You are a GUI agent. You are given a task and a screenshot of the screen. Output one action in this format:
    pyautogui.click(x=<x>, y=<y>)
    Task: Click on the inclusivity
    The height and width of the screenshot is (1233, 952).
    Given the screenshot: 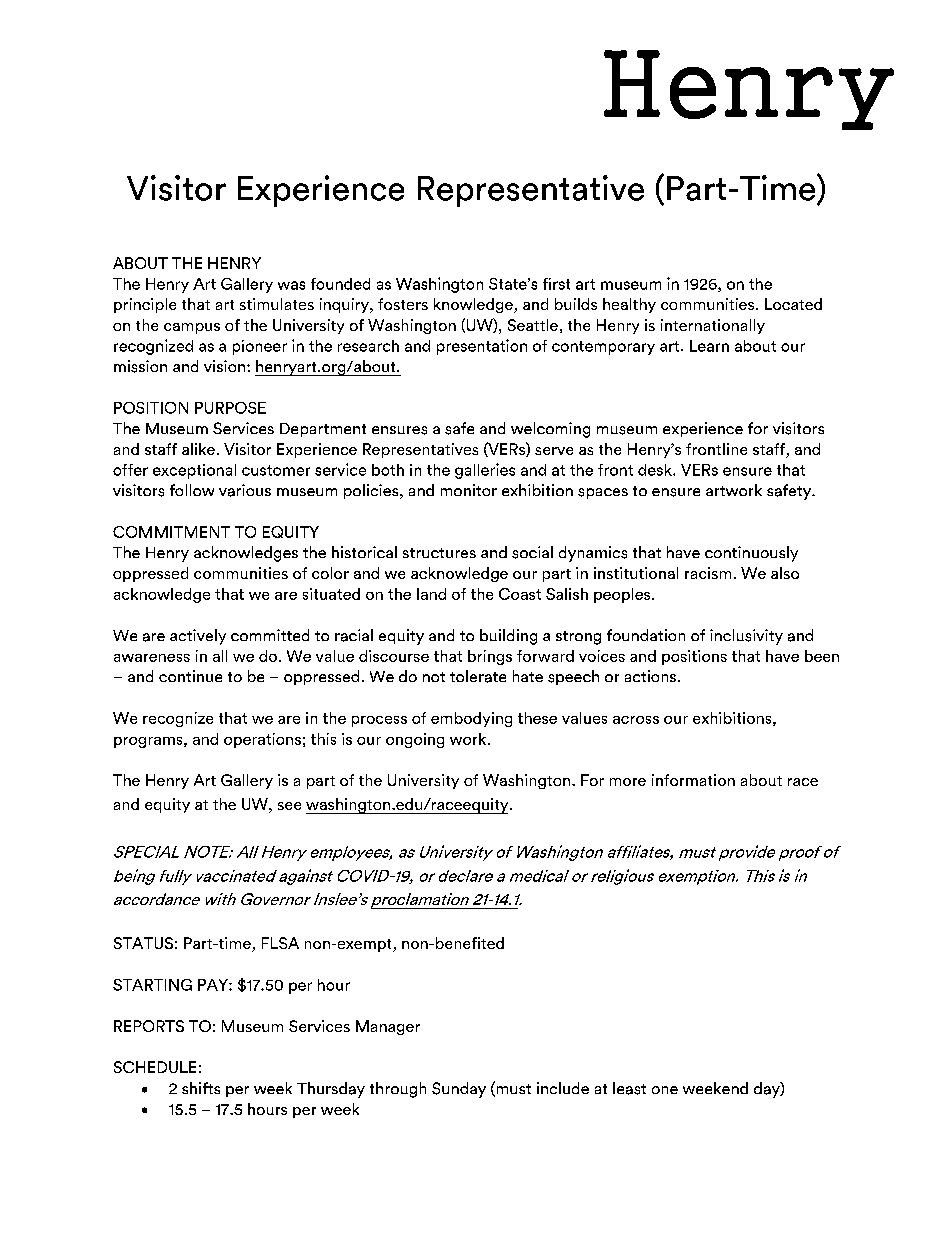 What is the action you would take?
    pyautogui.click(x=746, y=637)
